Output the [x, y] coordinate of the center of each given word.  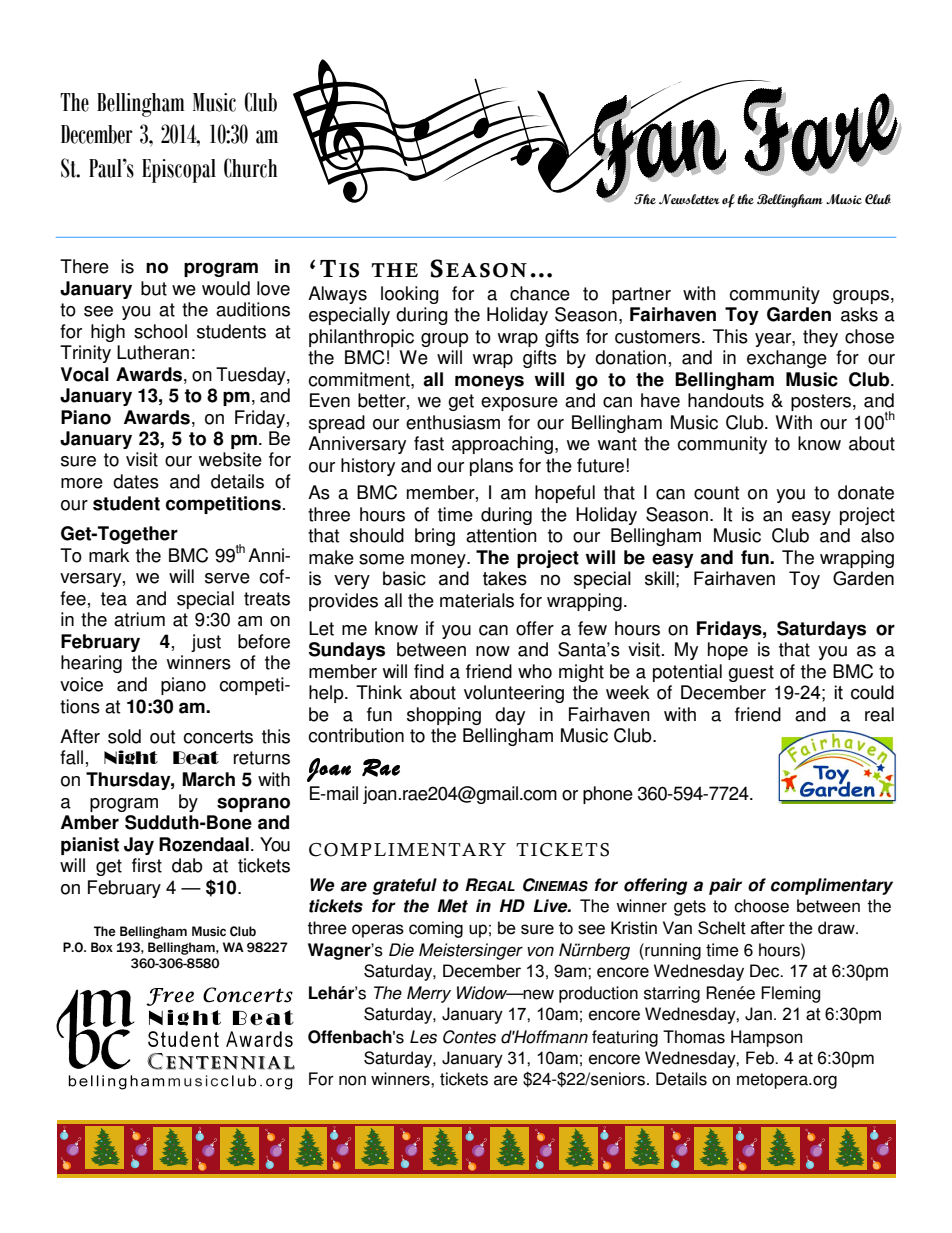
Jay [139, 846]
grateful [404, 886]
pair [725, 886]
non [352, 1080]
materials [477, 600]
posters [822, 402]
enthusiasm [453, 422]
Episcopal [179, 171]
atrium [139, 619]
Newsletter [689, 199]
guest [751, 673]
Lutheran [153, 352]
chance [540, 293]
